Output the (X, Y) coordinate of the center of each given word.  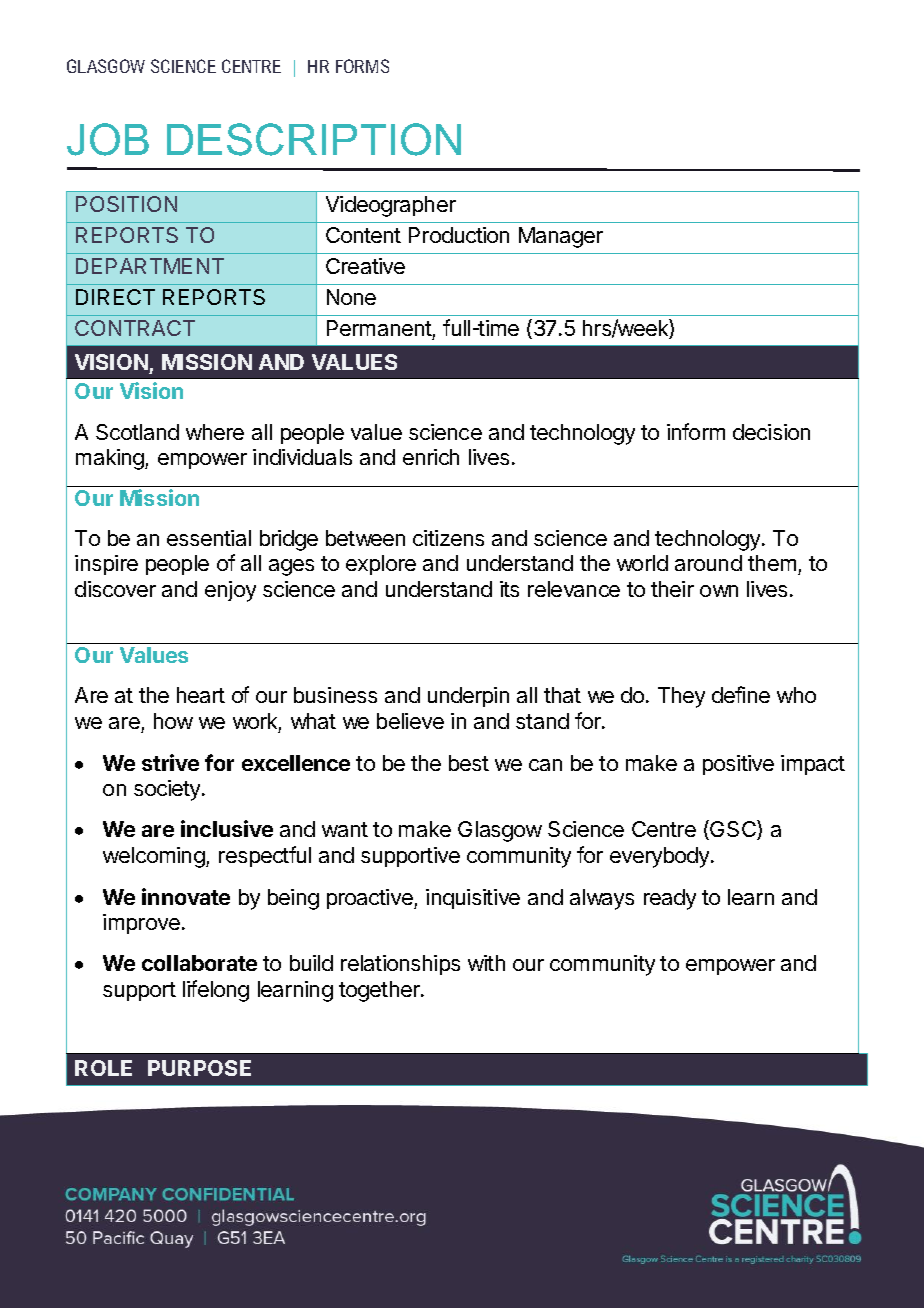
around (708, 563)
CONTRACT (135, 328)
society (168, 790)
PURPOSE (199, 1068)
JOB (108, 139)
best (469, 763)
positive (738, 765)
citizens (448, 538)
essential (209, 538)
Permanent (379, 328)
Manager (561, 237)
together (380, 991)
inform (696, 431)
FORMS (362, 66)
